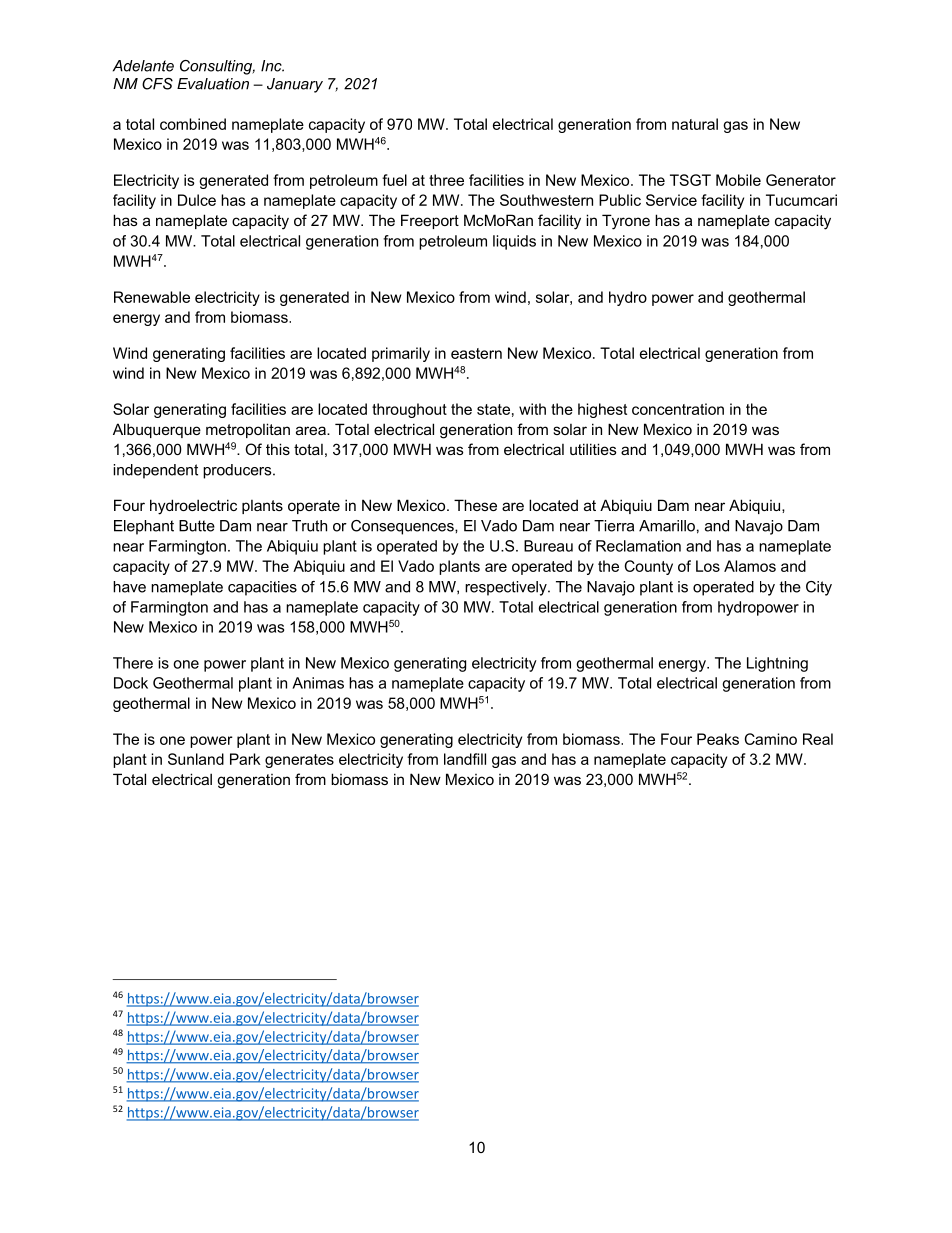 This screenshot has width=952, height=1233. What do you see at coordinates (678, 409) in the screenshot?
I see `concentration` at bounding box center [678, 409].
